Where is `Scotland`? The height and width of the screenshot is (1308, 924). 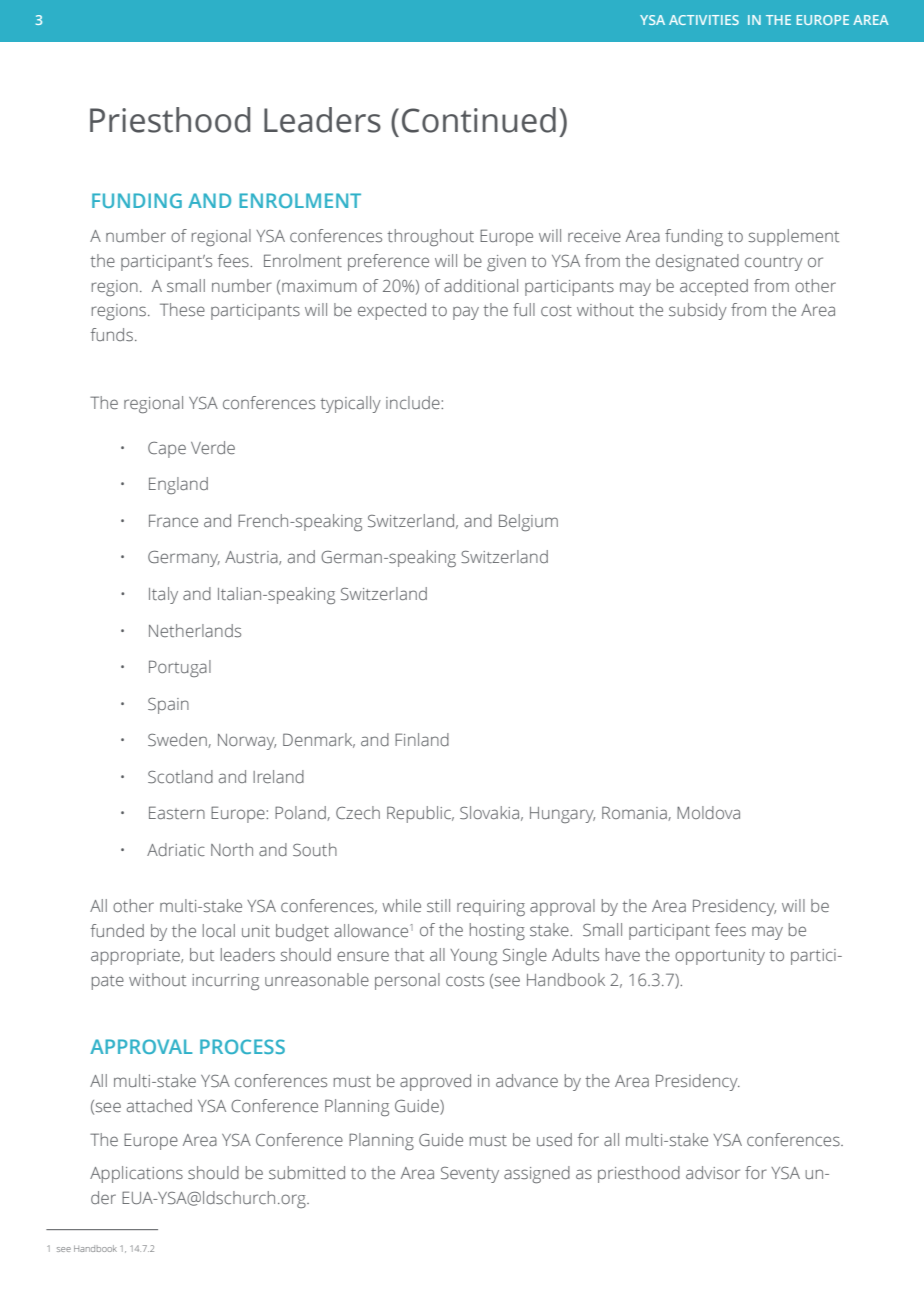 Scotland is located at coordinates (180, 777).
